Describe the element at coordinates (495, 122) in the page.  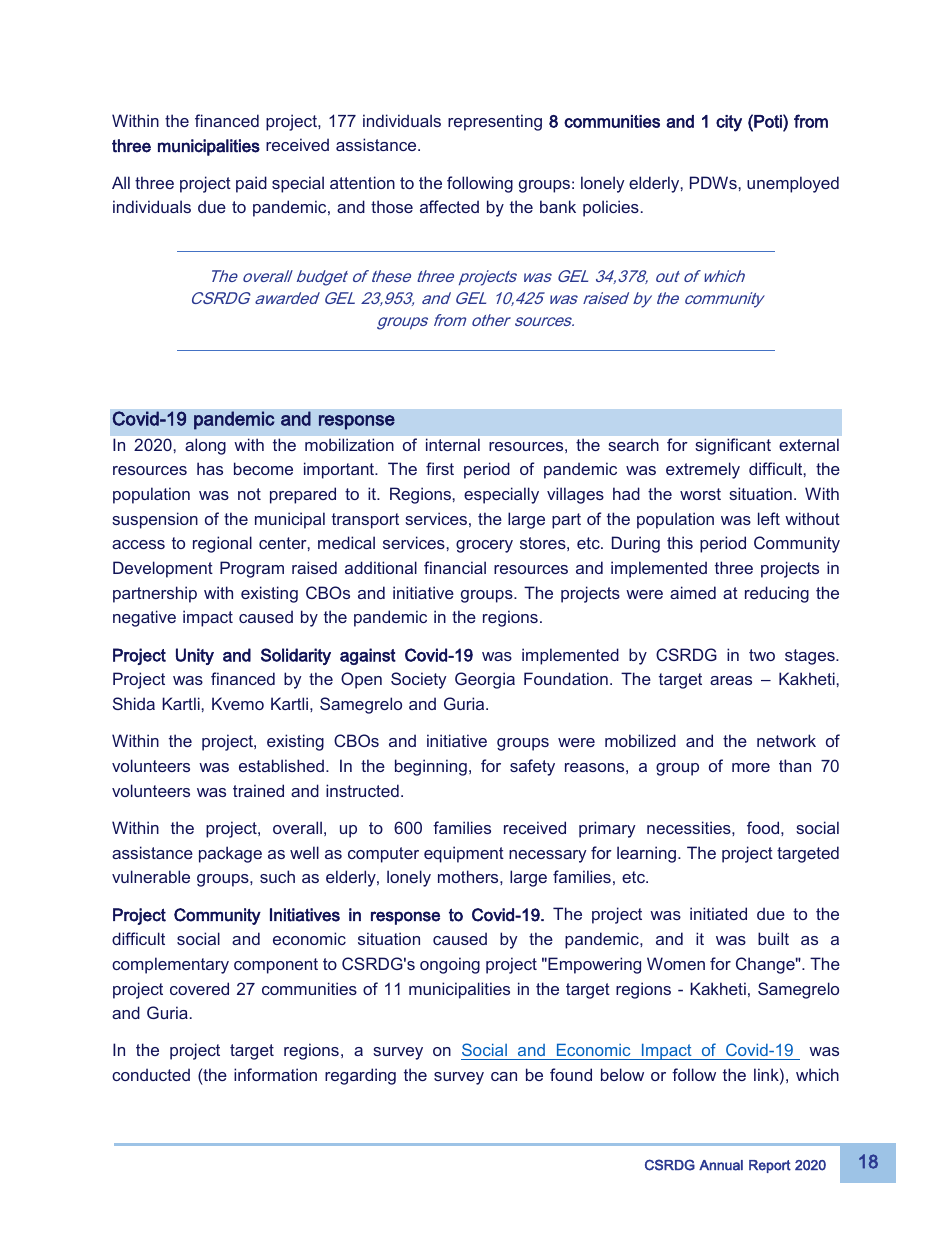
I see `representing` at that location.
